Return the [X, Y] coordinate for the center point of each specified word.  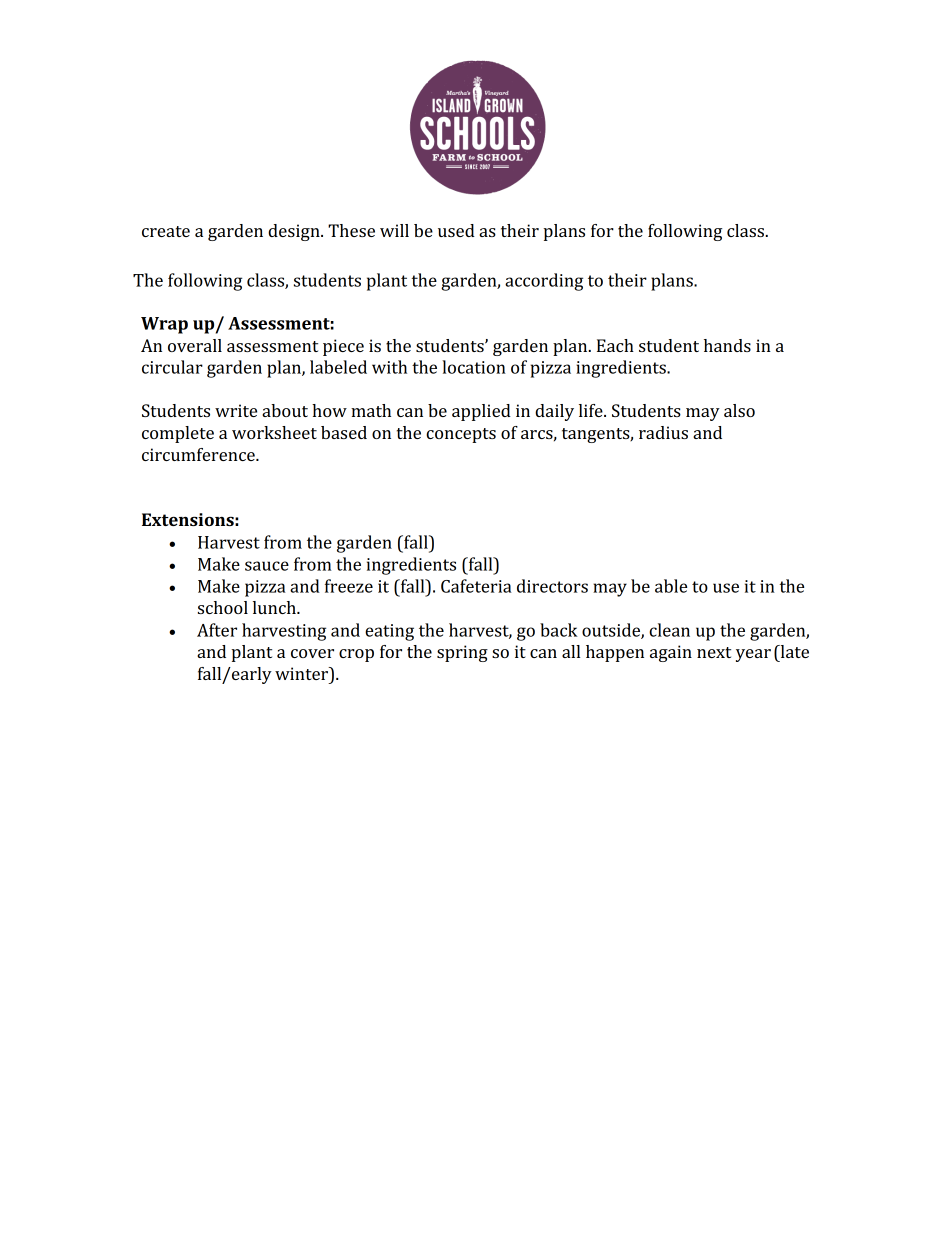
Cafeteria [476, 586]
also [739, 410]
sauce [267, 566]
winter [303, 675]
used [456, 230]
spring [462, 653]
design [295, 232]
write [236, 410]
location [474, 367]
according [544, 282]
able [671, 586]
